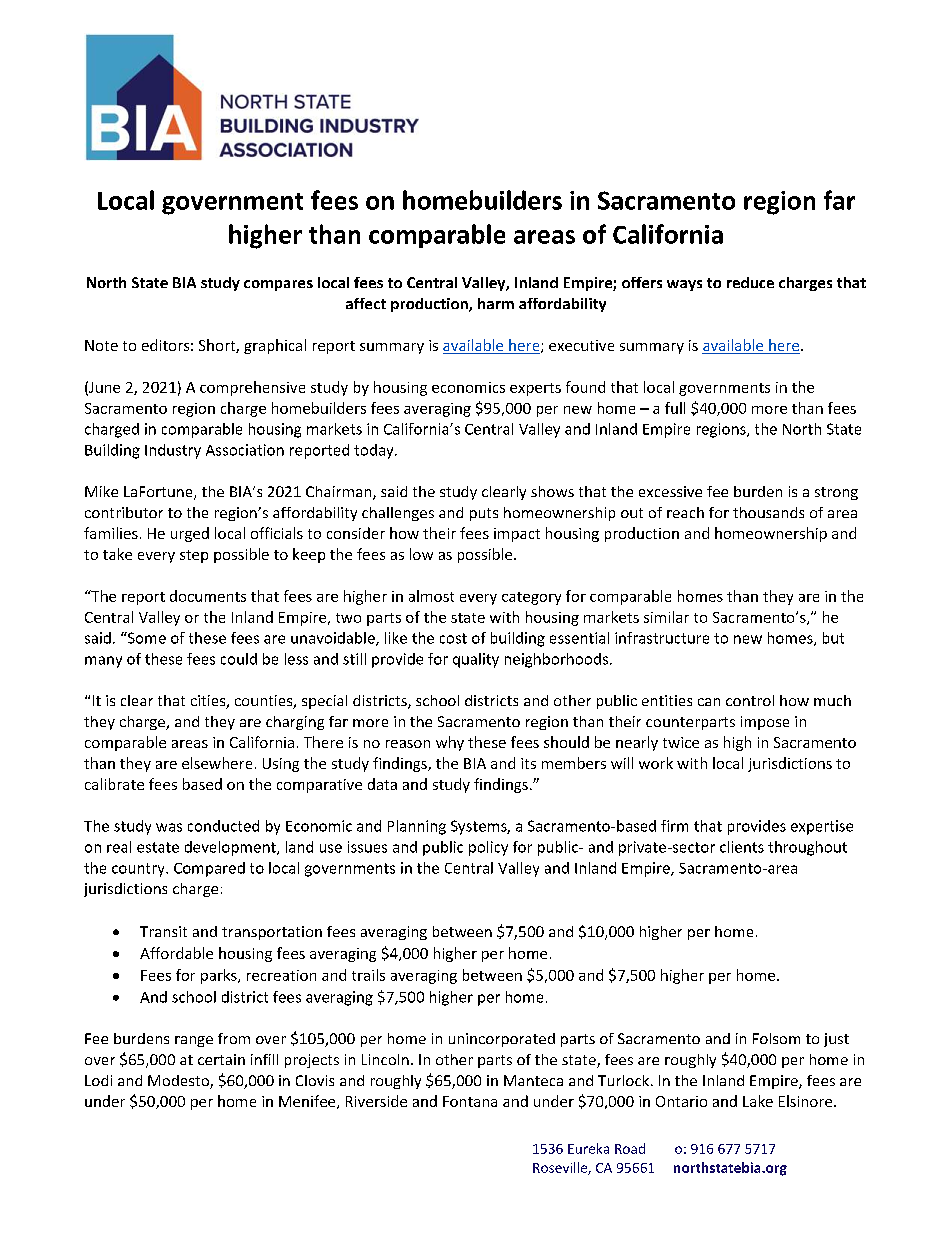 Image resolution: width=952 pixels, height=1233 pixels. What do you see at coordinates (295, 723) in the page?
I see `charging` at bounding box center [295, 723].
